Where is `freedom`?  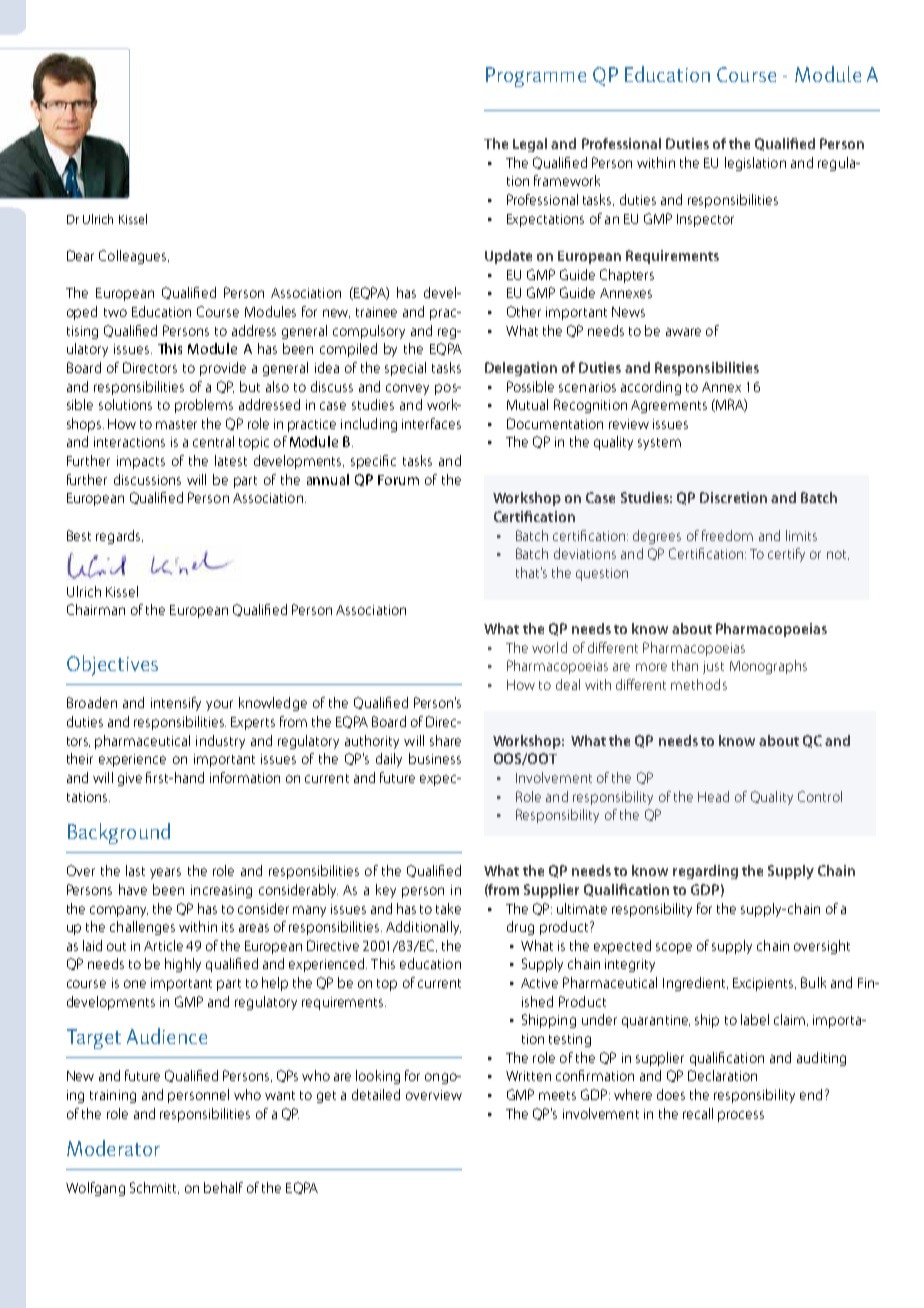 freedom is located at coordinates (727, 535).
